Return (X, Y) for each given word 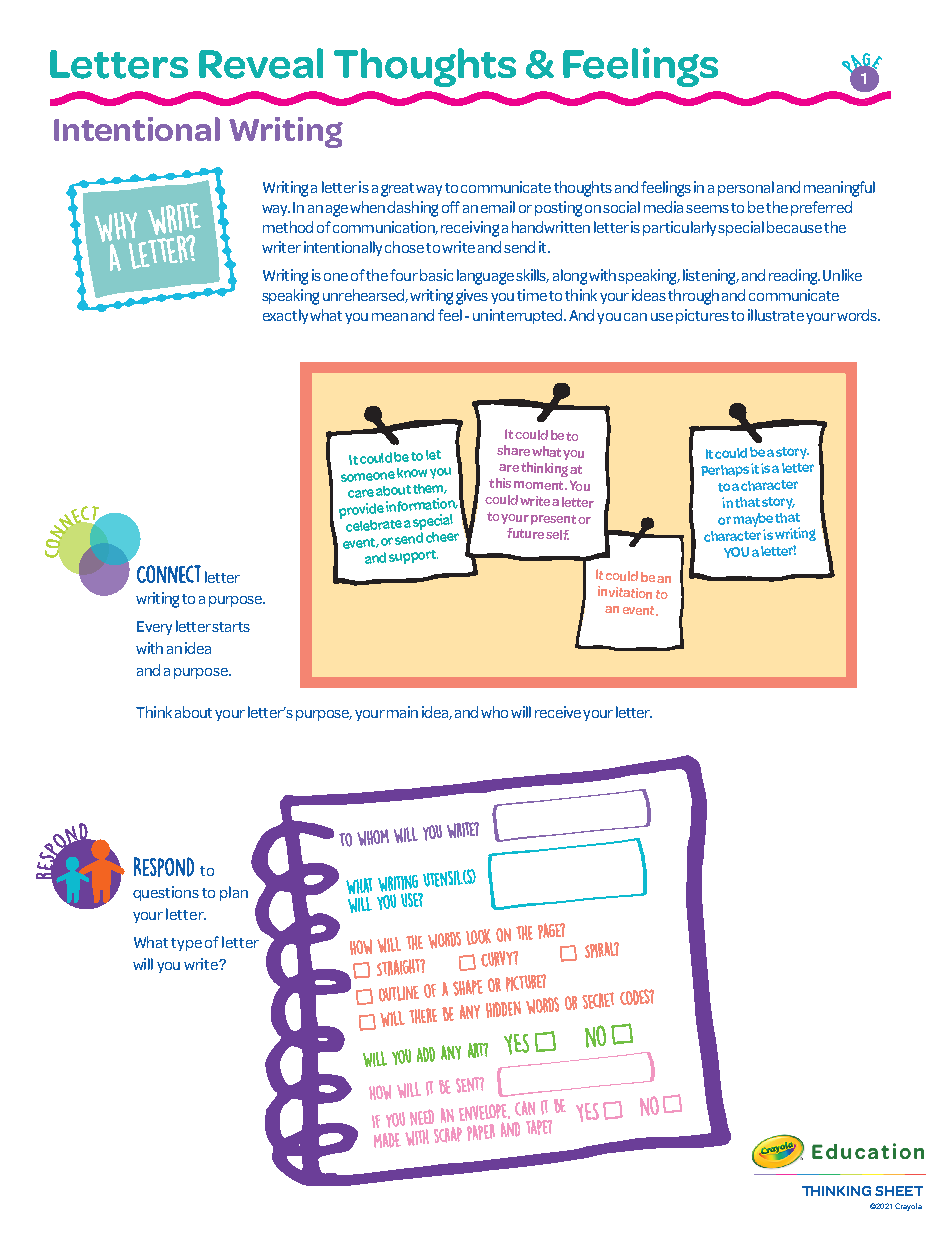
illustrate (776, 315)
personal (746, 188)
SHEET (899, 1191)
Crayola (908, 1207)
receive (558, 712)
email (498, 207)
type (186, 944)
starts (231, 627)
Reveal (261, 63)
